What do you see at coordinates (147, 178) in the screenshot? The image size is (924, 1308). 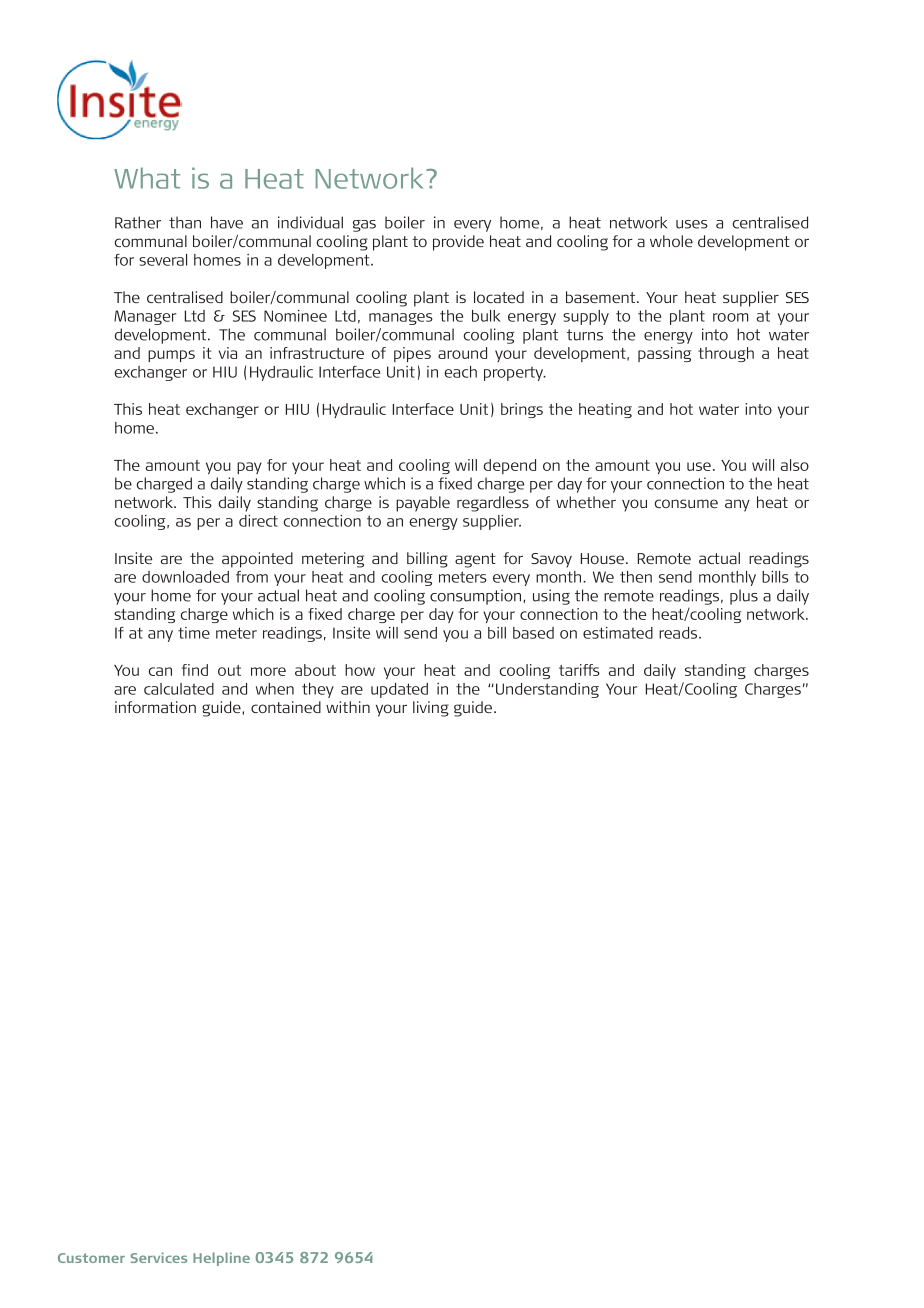 I see `What` at bounding box center [147, 178].
